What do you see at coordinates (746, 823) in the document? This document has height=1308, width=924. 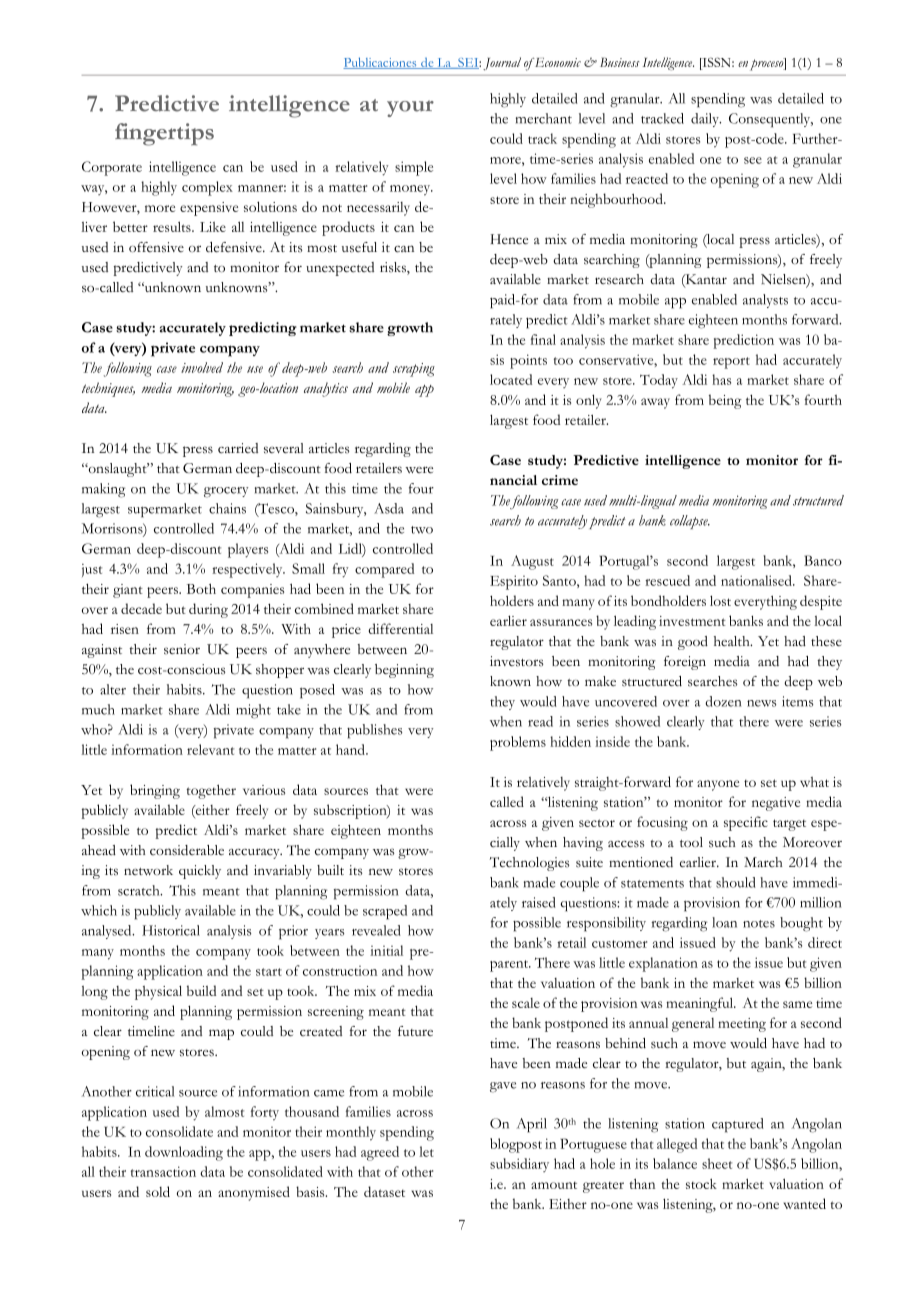 I see `specific` at bounding box center [746, 823].
